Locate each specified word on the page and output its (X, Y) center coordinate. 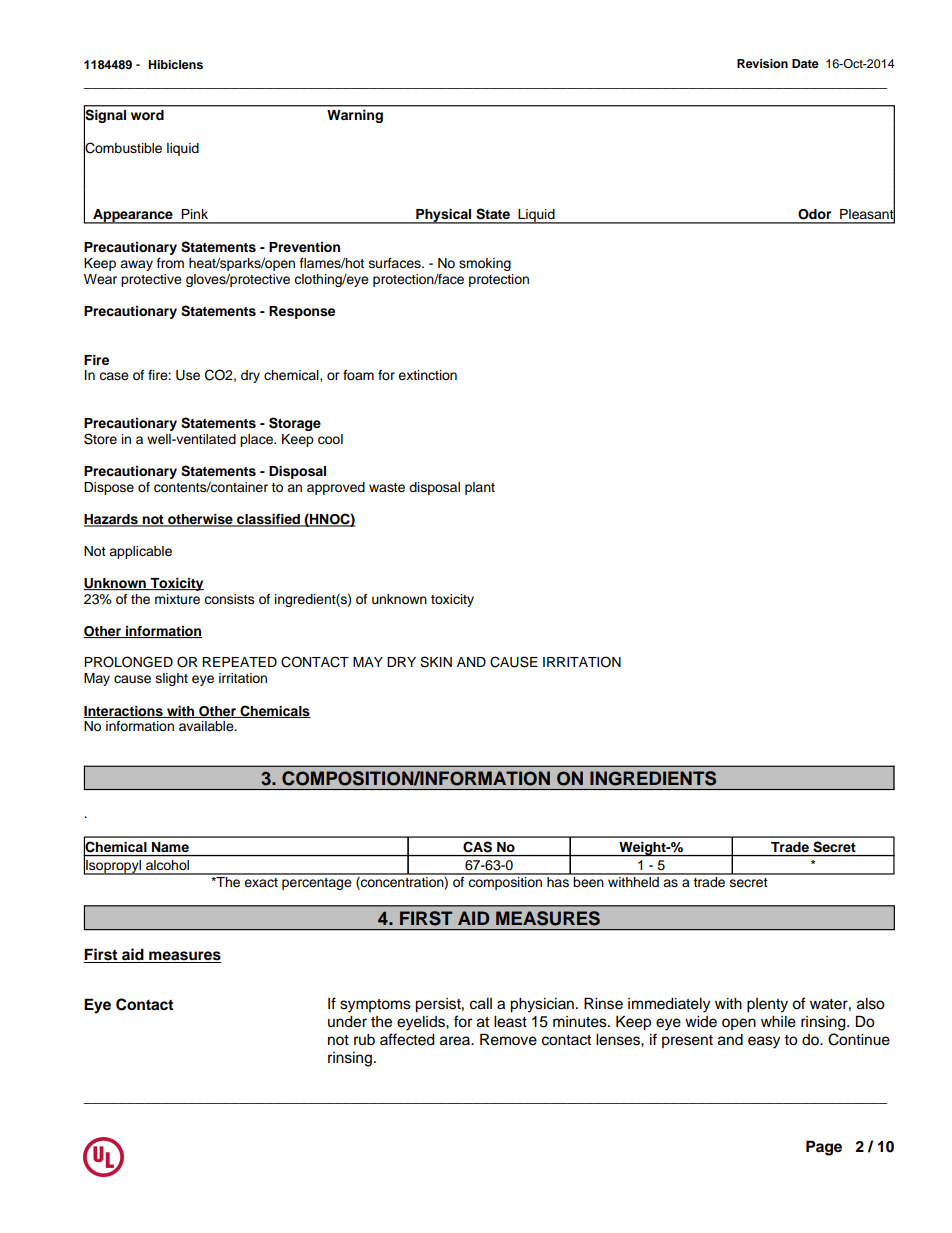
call (481, 1004)
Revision (762, 63)
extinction (427, 375)
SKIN (436, 662)
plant (480, 488)
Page (824, 1148)
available (207, 726)
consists (229, 599)
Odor (814, 214)
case (114, 376)
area (456, 1041)
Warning (355, 116)
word (147, 115)
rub (364, 1039)
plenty (767, 1005)
